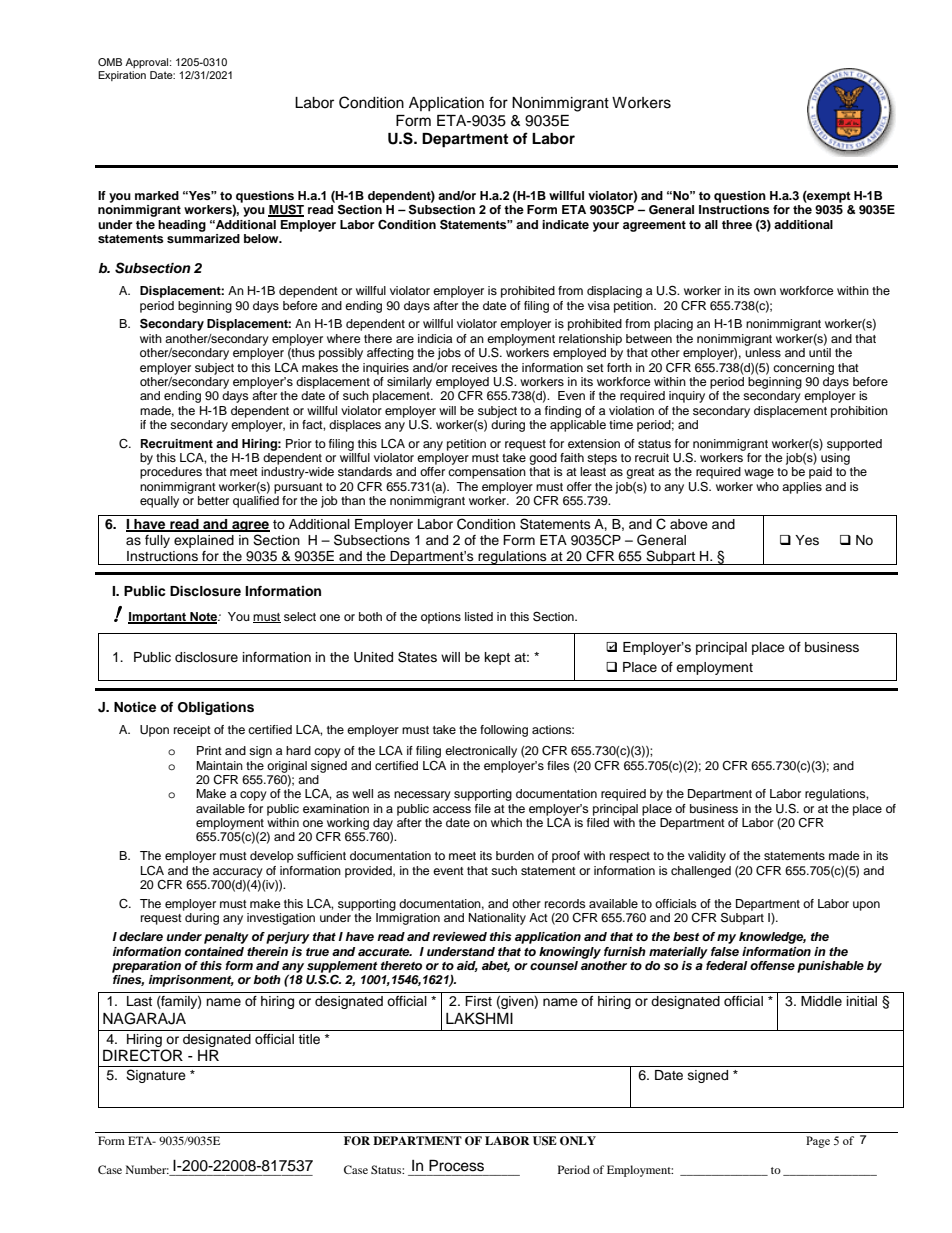 Image resolution: width=952 pixels, height=1233 pixels. What do you see at coordinates (737, 224) in the screenshot?
I see `three` at bounding box center [737, 224].
